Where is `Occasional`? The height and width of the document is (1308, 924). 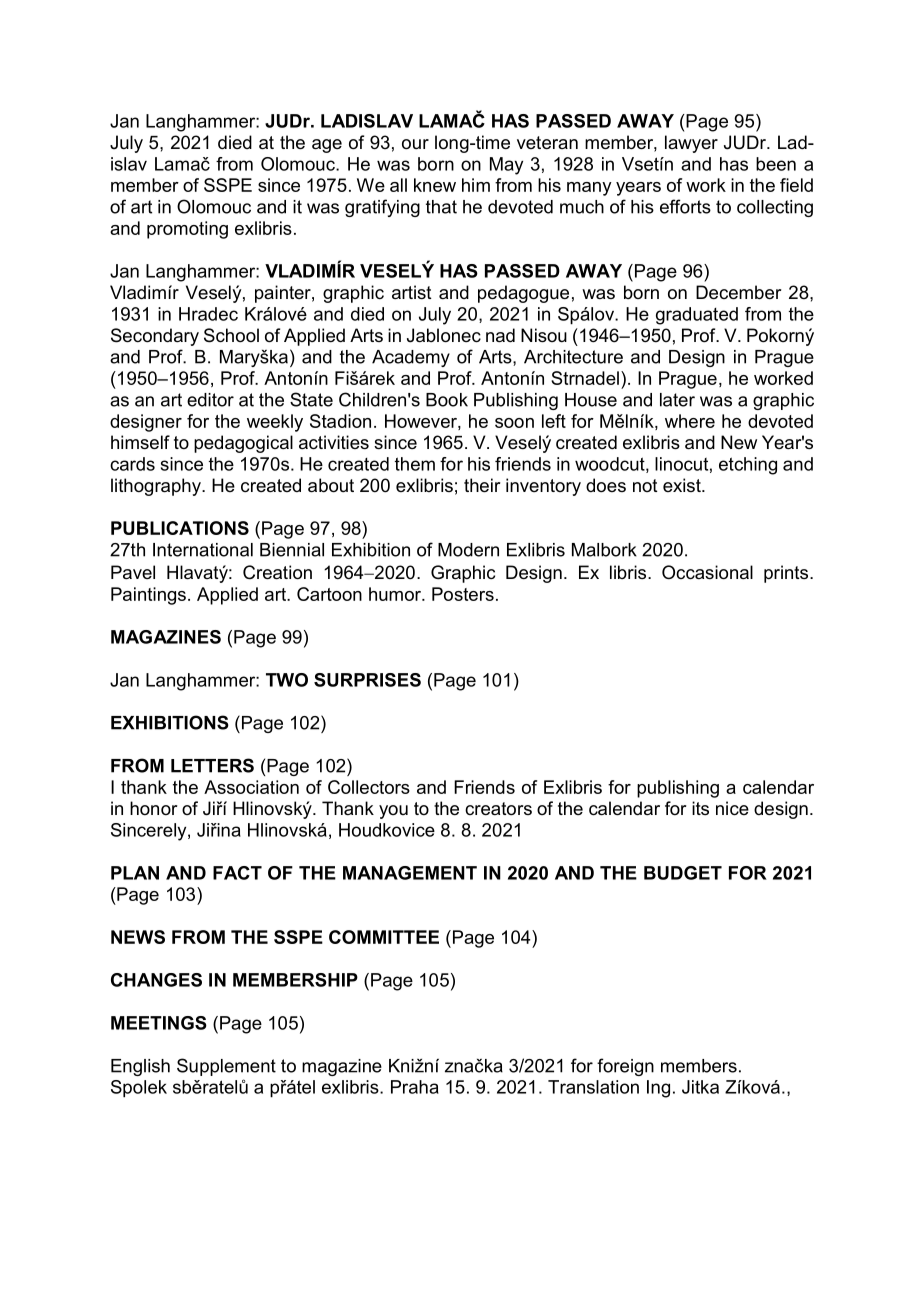 Occasional is located at coordinates (707, 572).
